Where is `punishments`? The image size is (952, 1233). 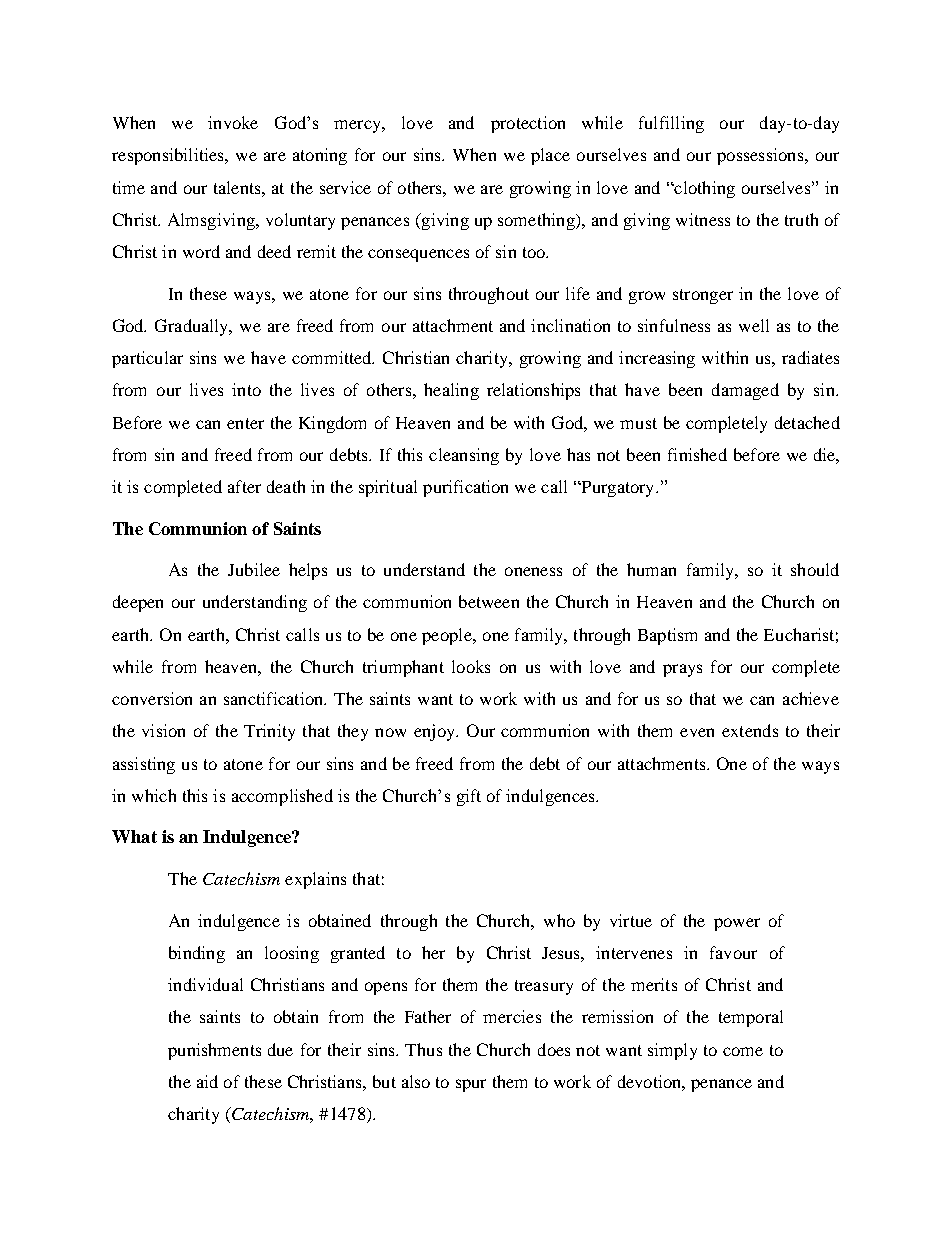
punishments is located at coordinates (214, 1051).
